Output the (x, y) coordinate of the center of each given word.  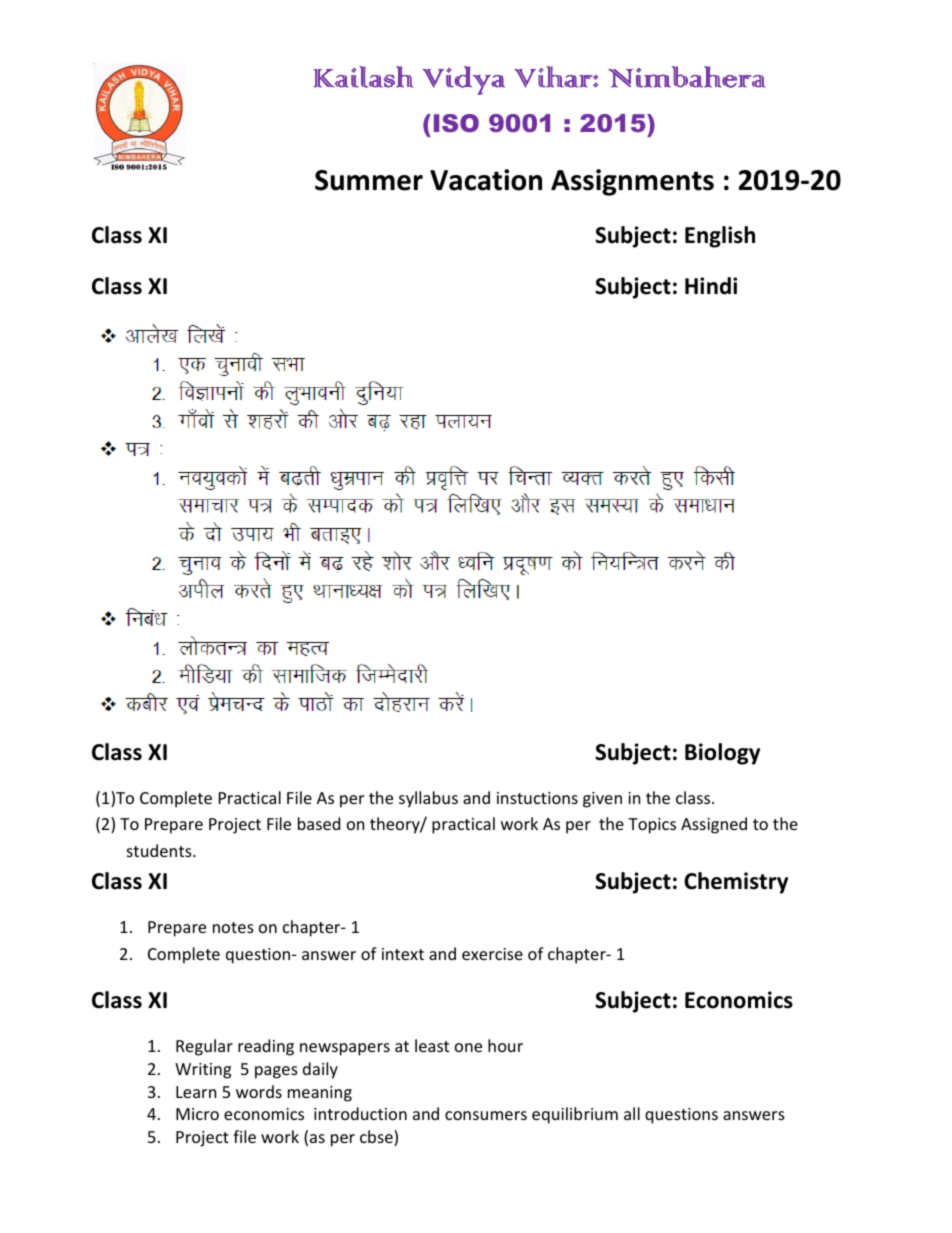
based (319, 823)
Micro (197, 1114)
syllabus (428, 799)
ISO (456, 123)
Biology (722, 754)
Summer (369, 180)
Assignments (632, 182)
